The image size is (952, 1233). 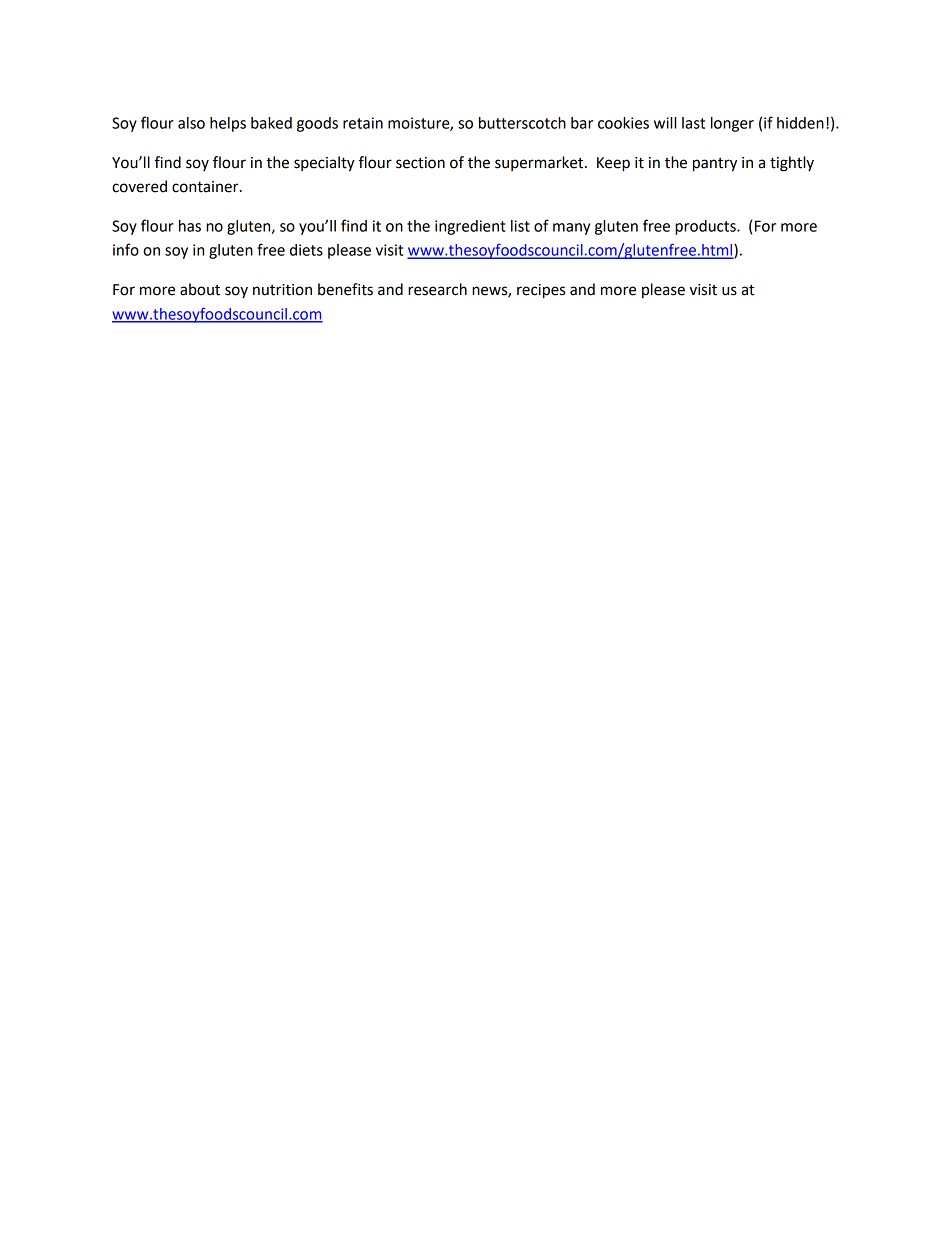 I want to click on container, so click(x=206, y=187).
